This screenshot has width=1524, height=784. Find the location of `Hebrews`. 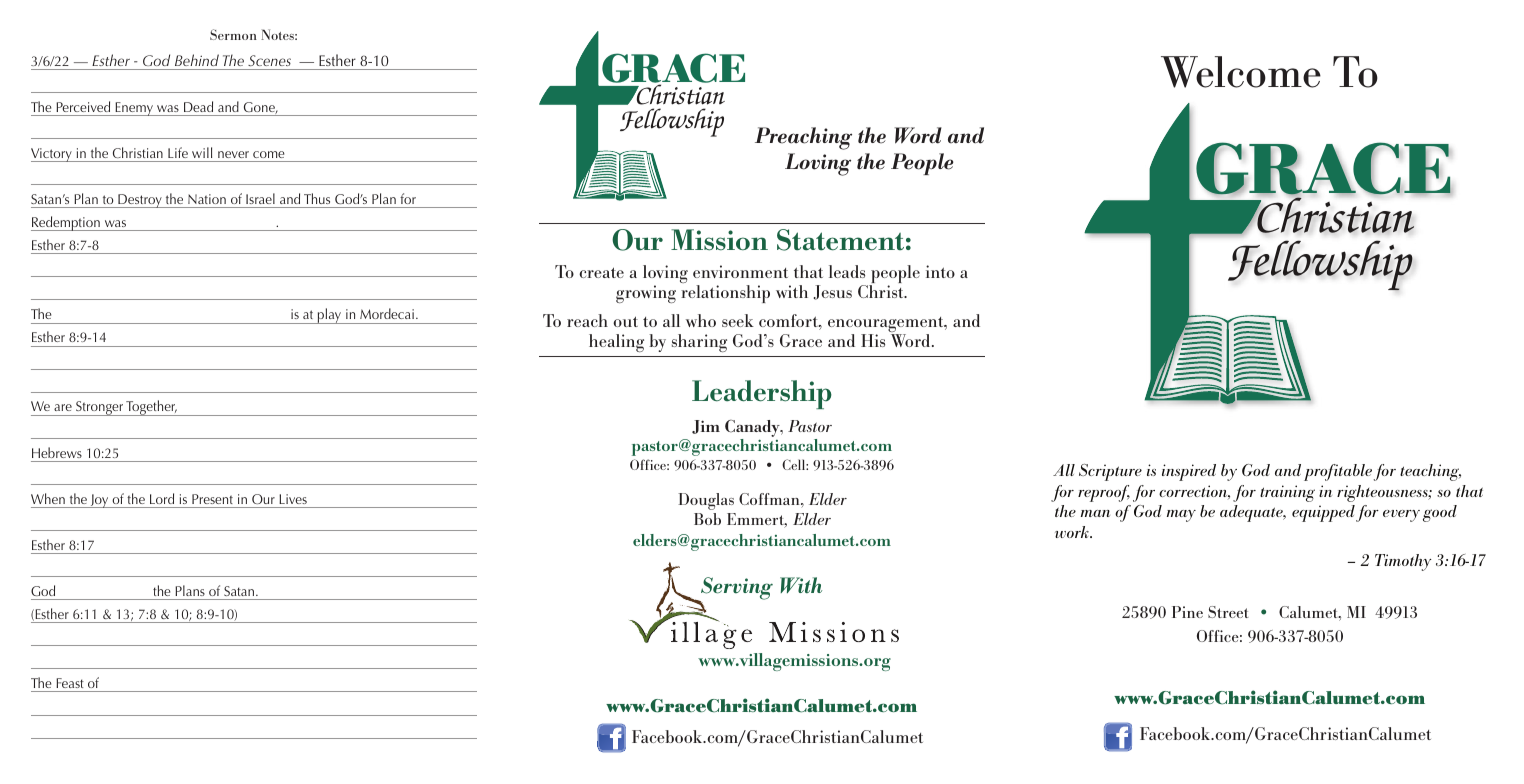

Hebrews is located at coordinates (57, 452).
